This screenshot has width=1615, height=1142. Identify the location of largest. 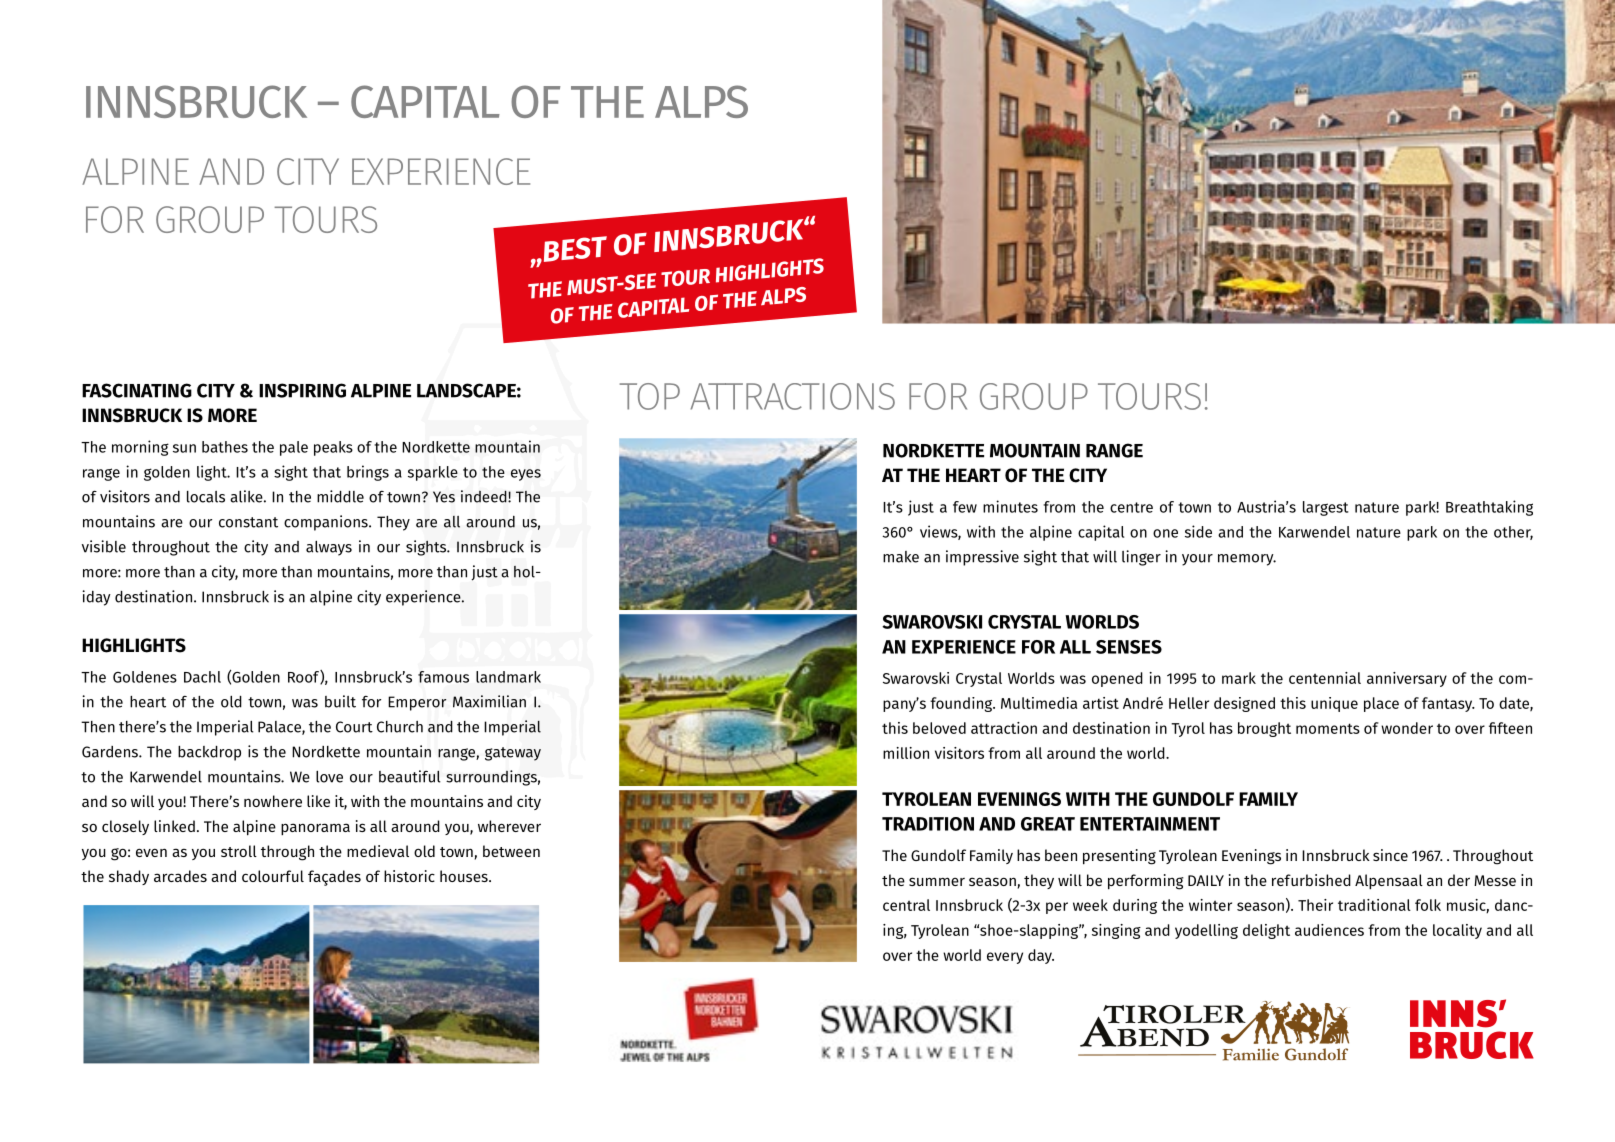
(1326, 508).
